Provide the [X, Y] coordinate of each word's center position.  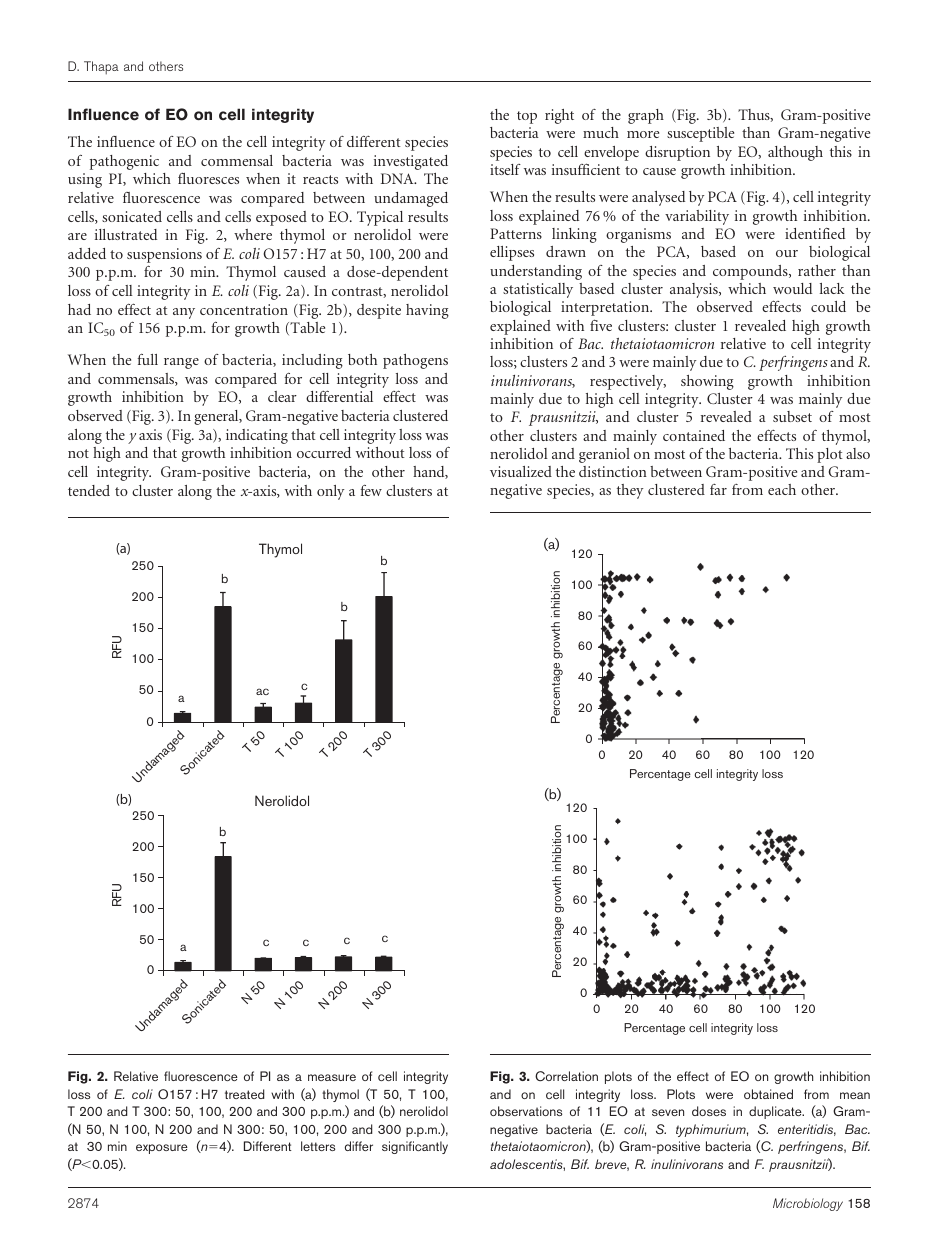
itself [505, 169]
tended [89, 490]
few [371, 490]
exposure [162, 1149]
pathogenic [124, 162]
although [795, 153]
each [782, 489]
